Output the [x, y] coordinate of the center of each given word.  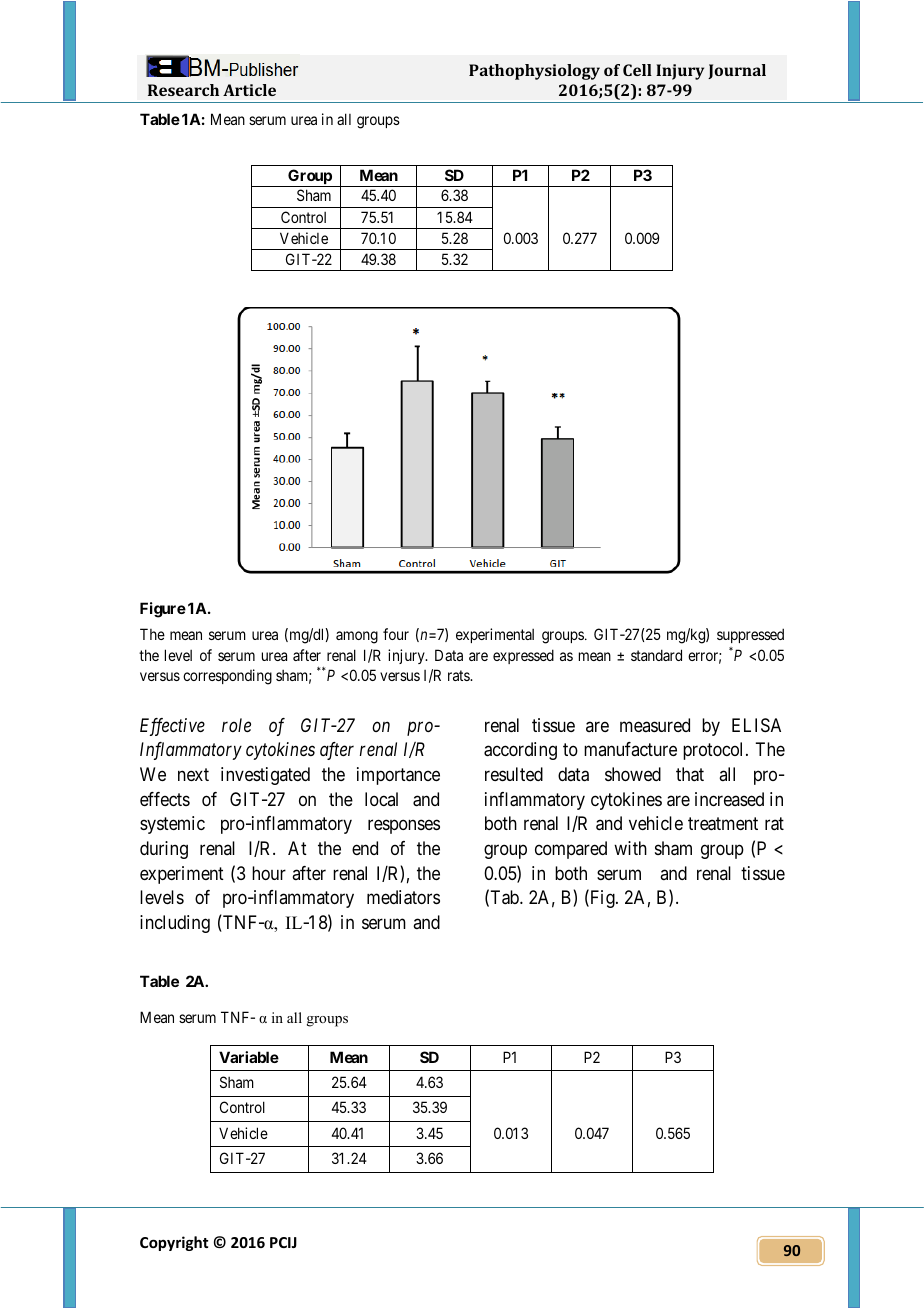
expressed [523, 656]
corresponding [227, 677]
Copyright [174, 1243]
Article [249, 90]
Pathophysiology [534, 72]
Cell [637, 70]
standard [656, 655]
